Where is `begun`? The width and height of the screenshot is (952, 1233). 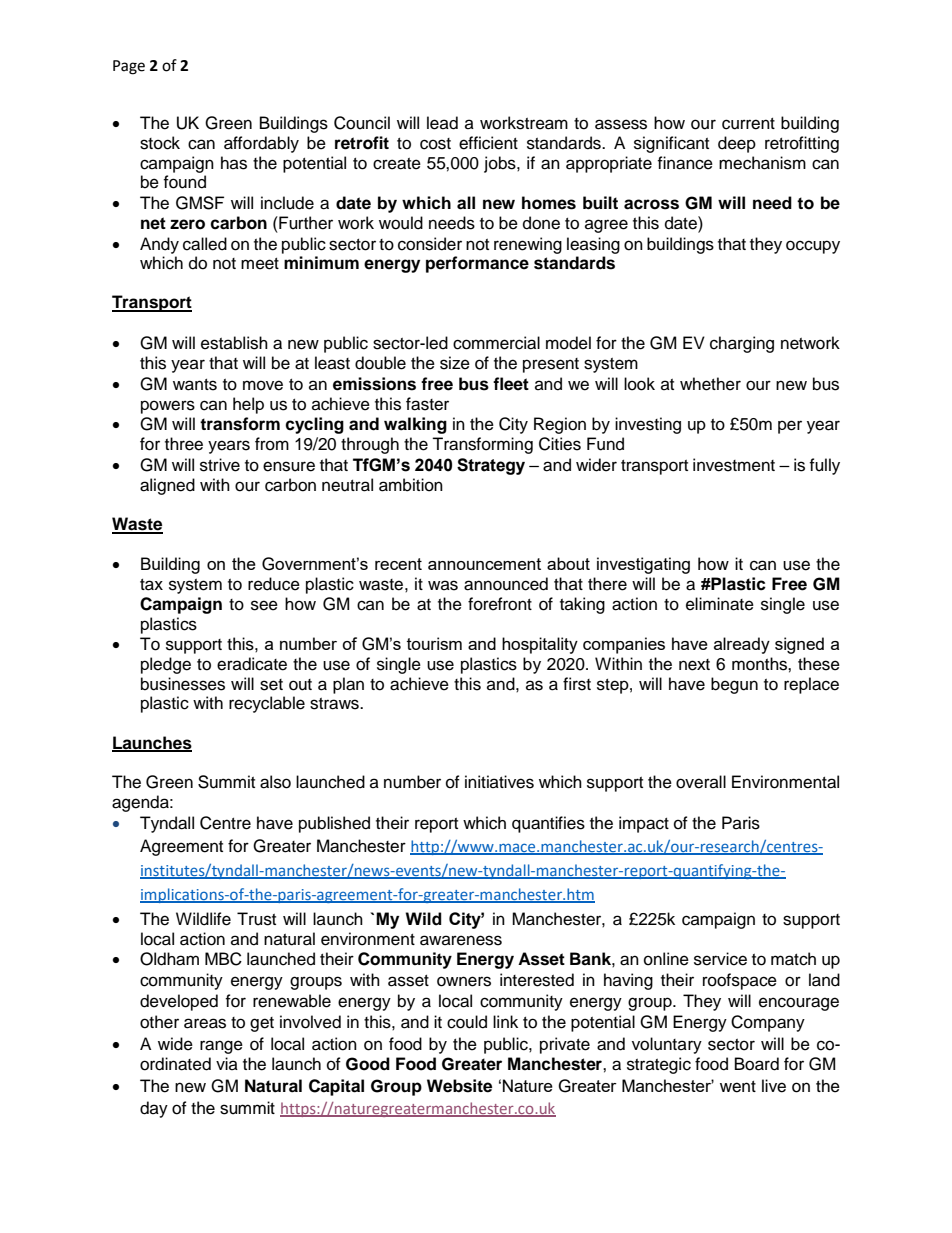 begun is located at coordinates (734, 685).
